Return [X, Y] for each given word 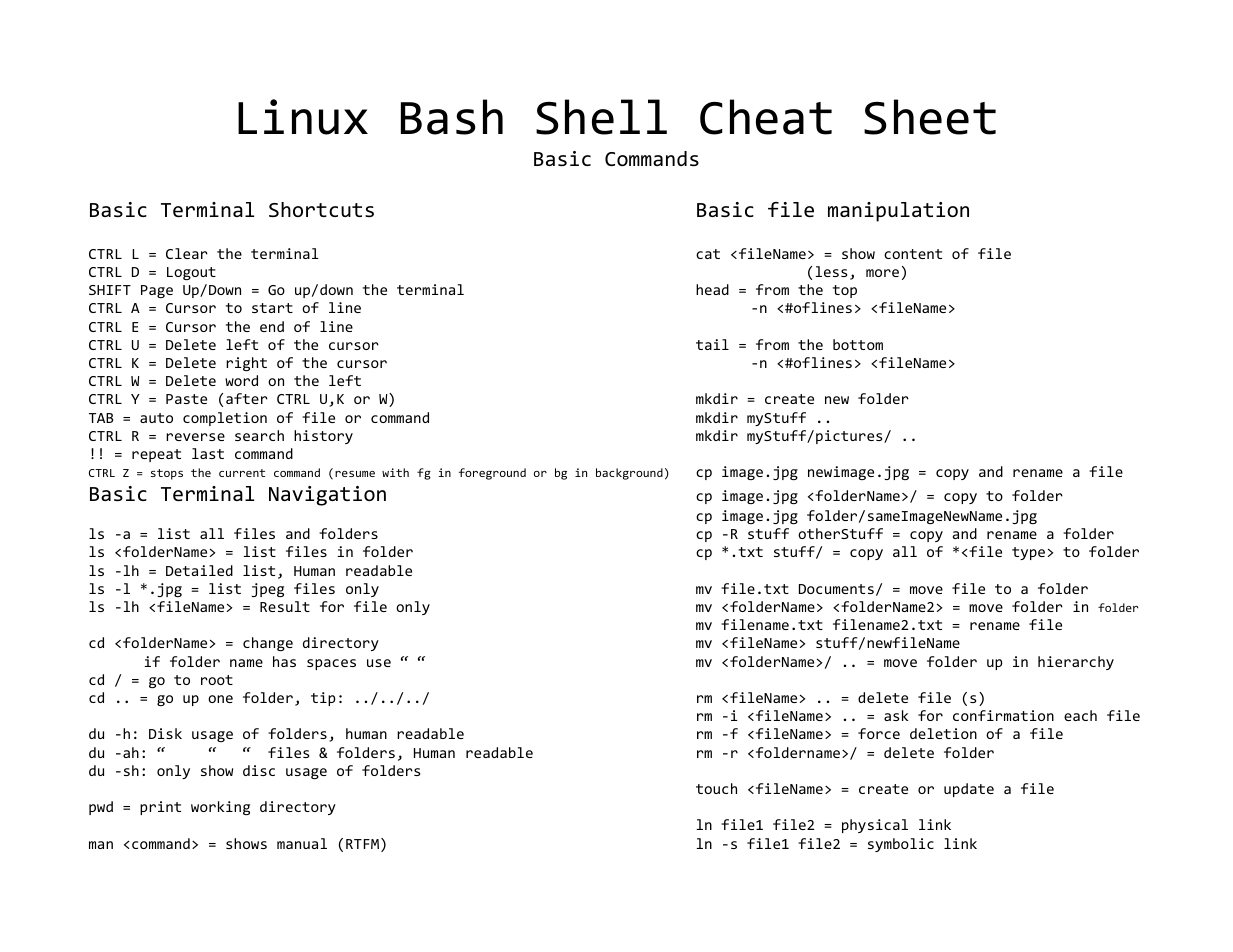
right [246, 364]
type [1028, 553]
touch [716, 788]
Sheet [930, 117]
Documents [836, 589]
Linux [303, 117]
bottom [858, 344]
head [712, 289]
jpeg [267, 590]
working [220, 808]
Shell [601, 117]
